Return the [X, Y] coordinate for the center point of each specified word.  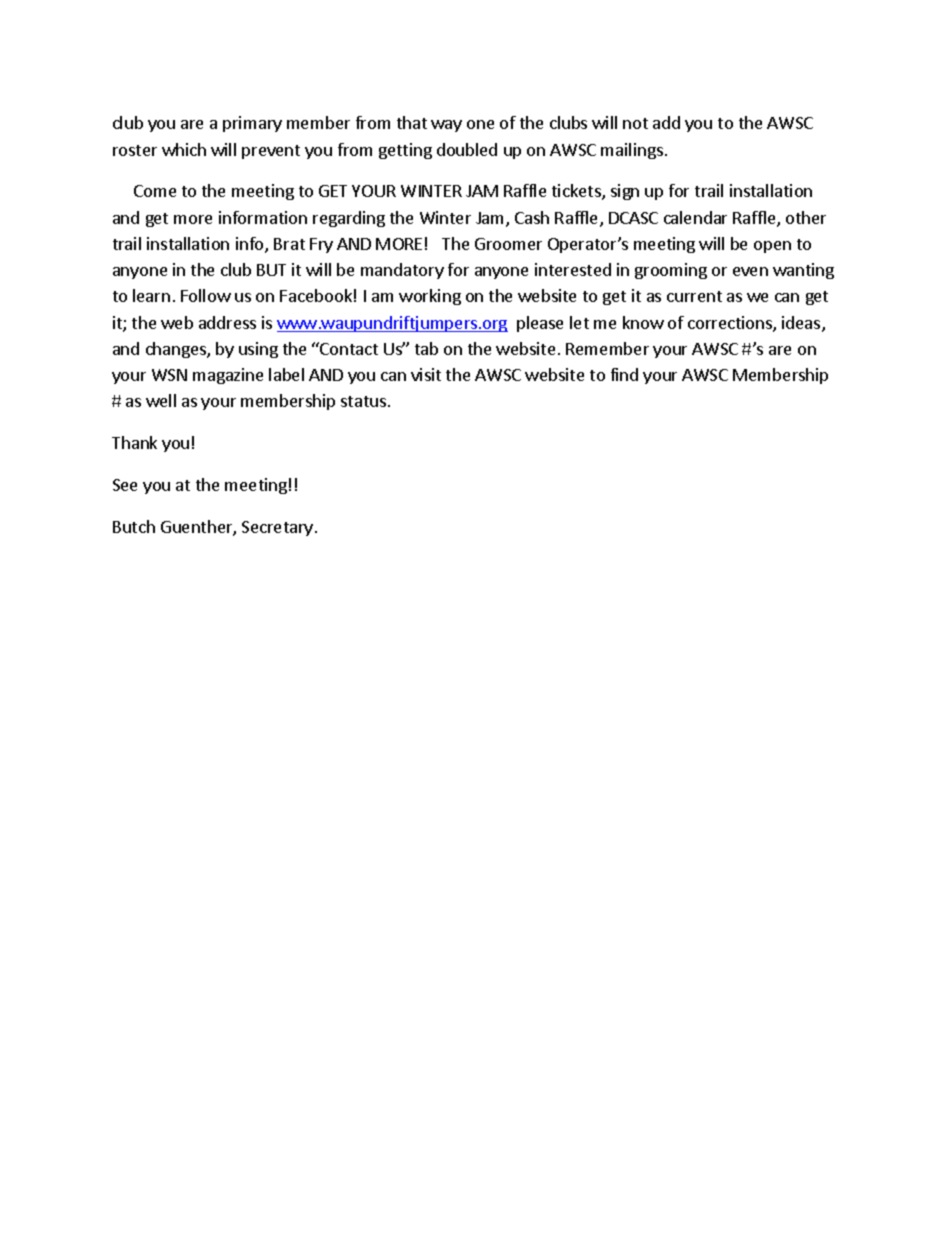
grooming [671, 271]
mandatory [402, 271]
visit [426, 374]
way [446, 126]
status [363, 401]
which [184, 149]
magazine [228, 376]
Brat [289, 244]
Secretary [277, 528]
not [635, 123]
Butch [134, 526]
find [624, 374]
